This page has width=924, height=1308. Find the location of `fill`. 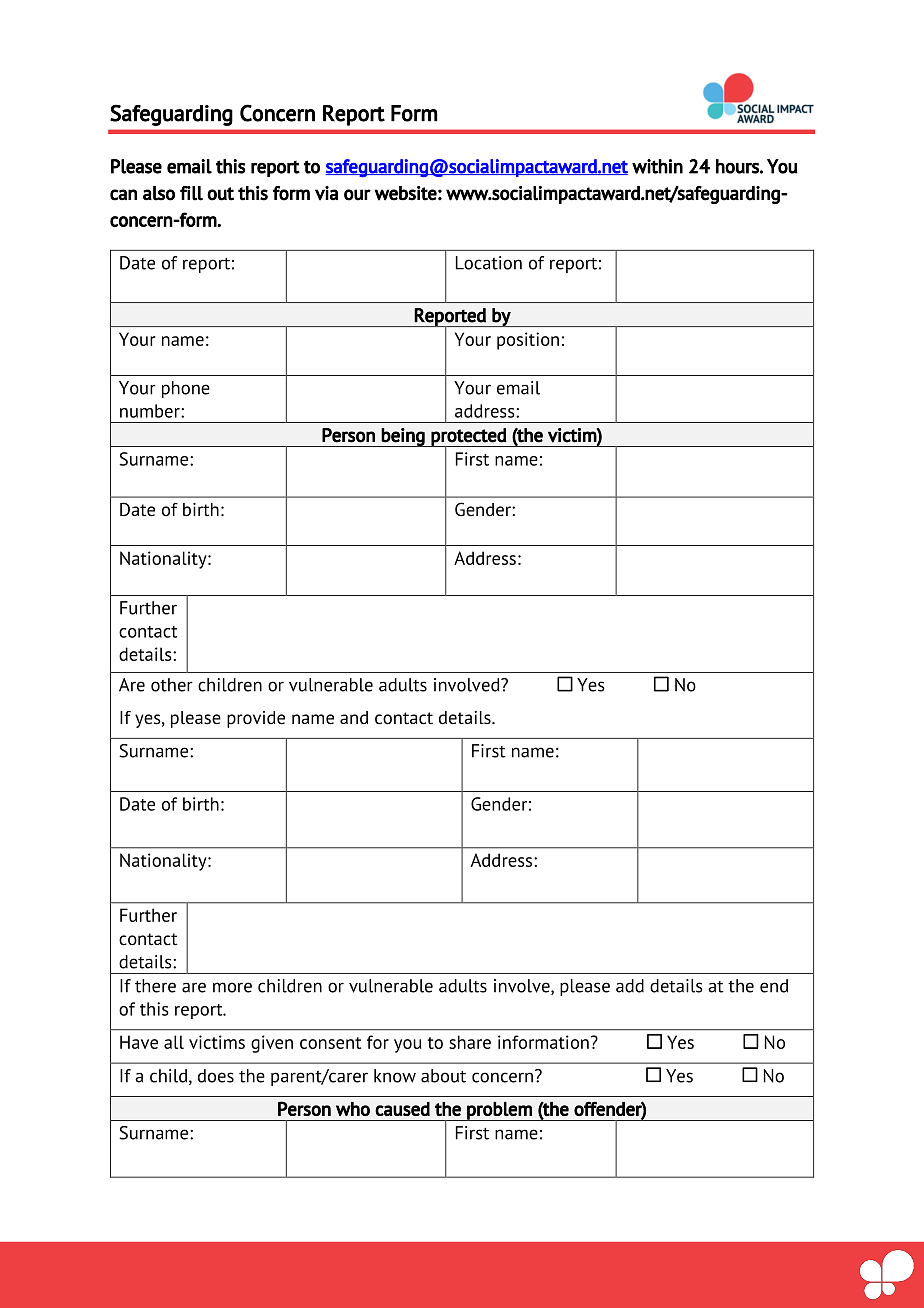

fill is located at coordinates (191, 193).
